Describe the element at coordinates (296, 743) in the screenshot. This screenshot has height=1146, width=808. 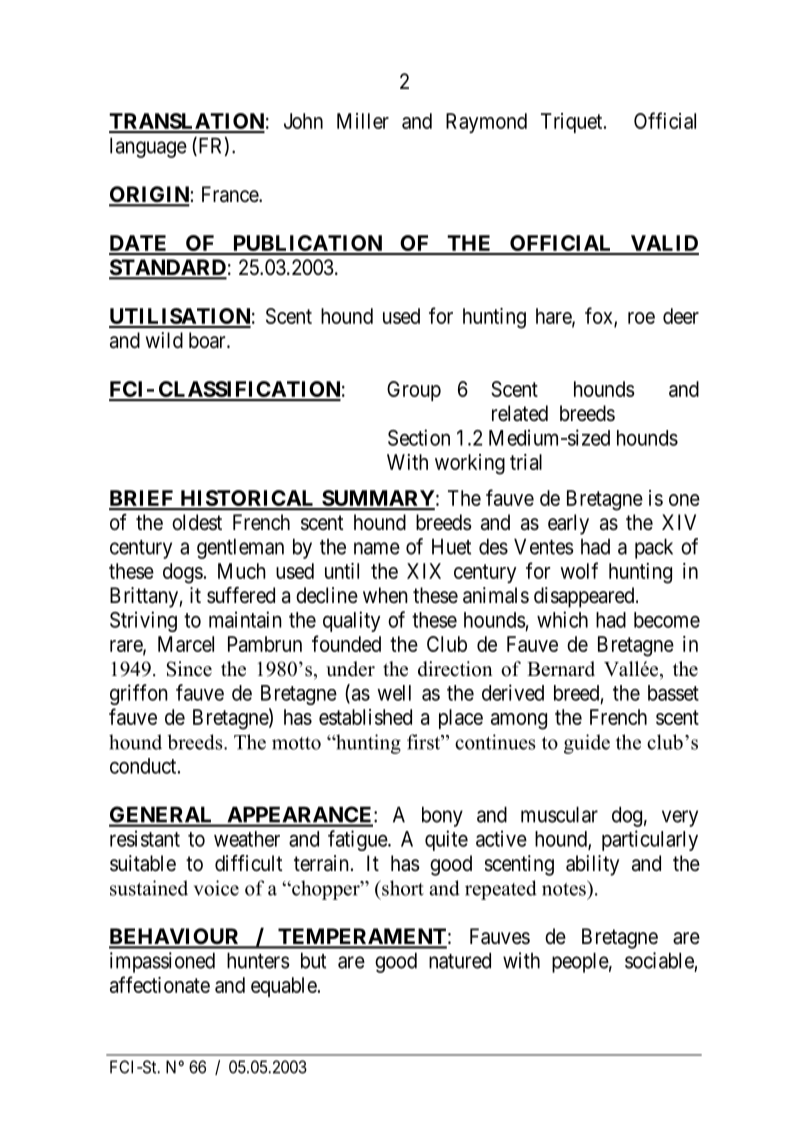
I see `motto` at that location.
